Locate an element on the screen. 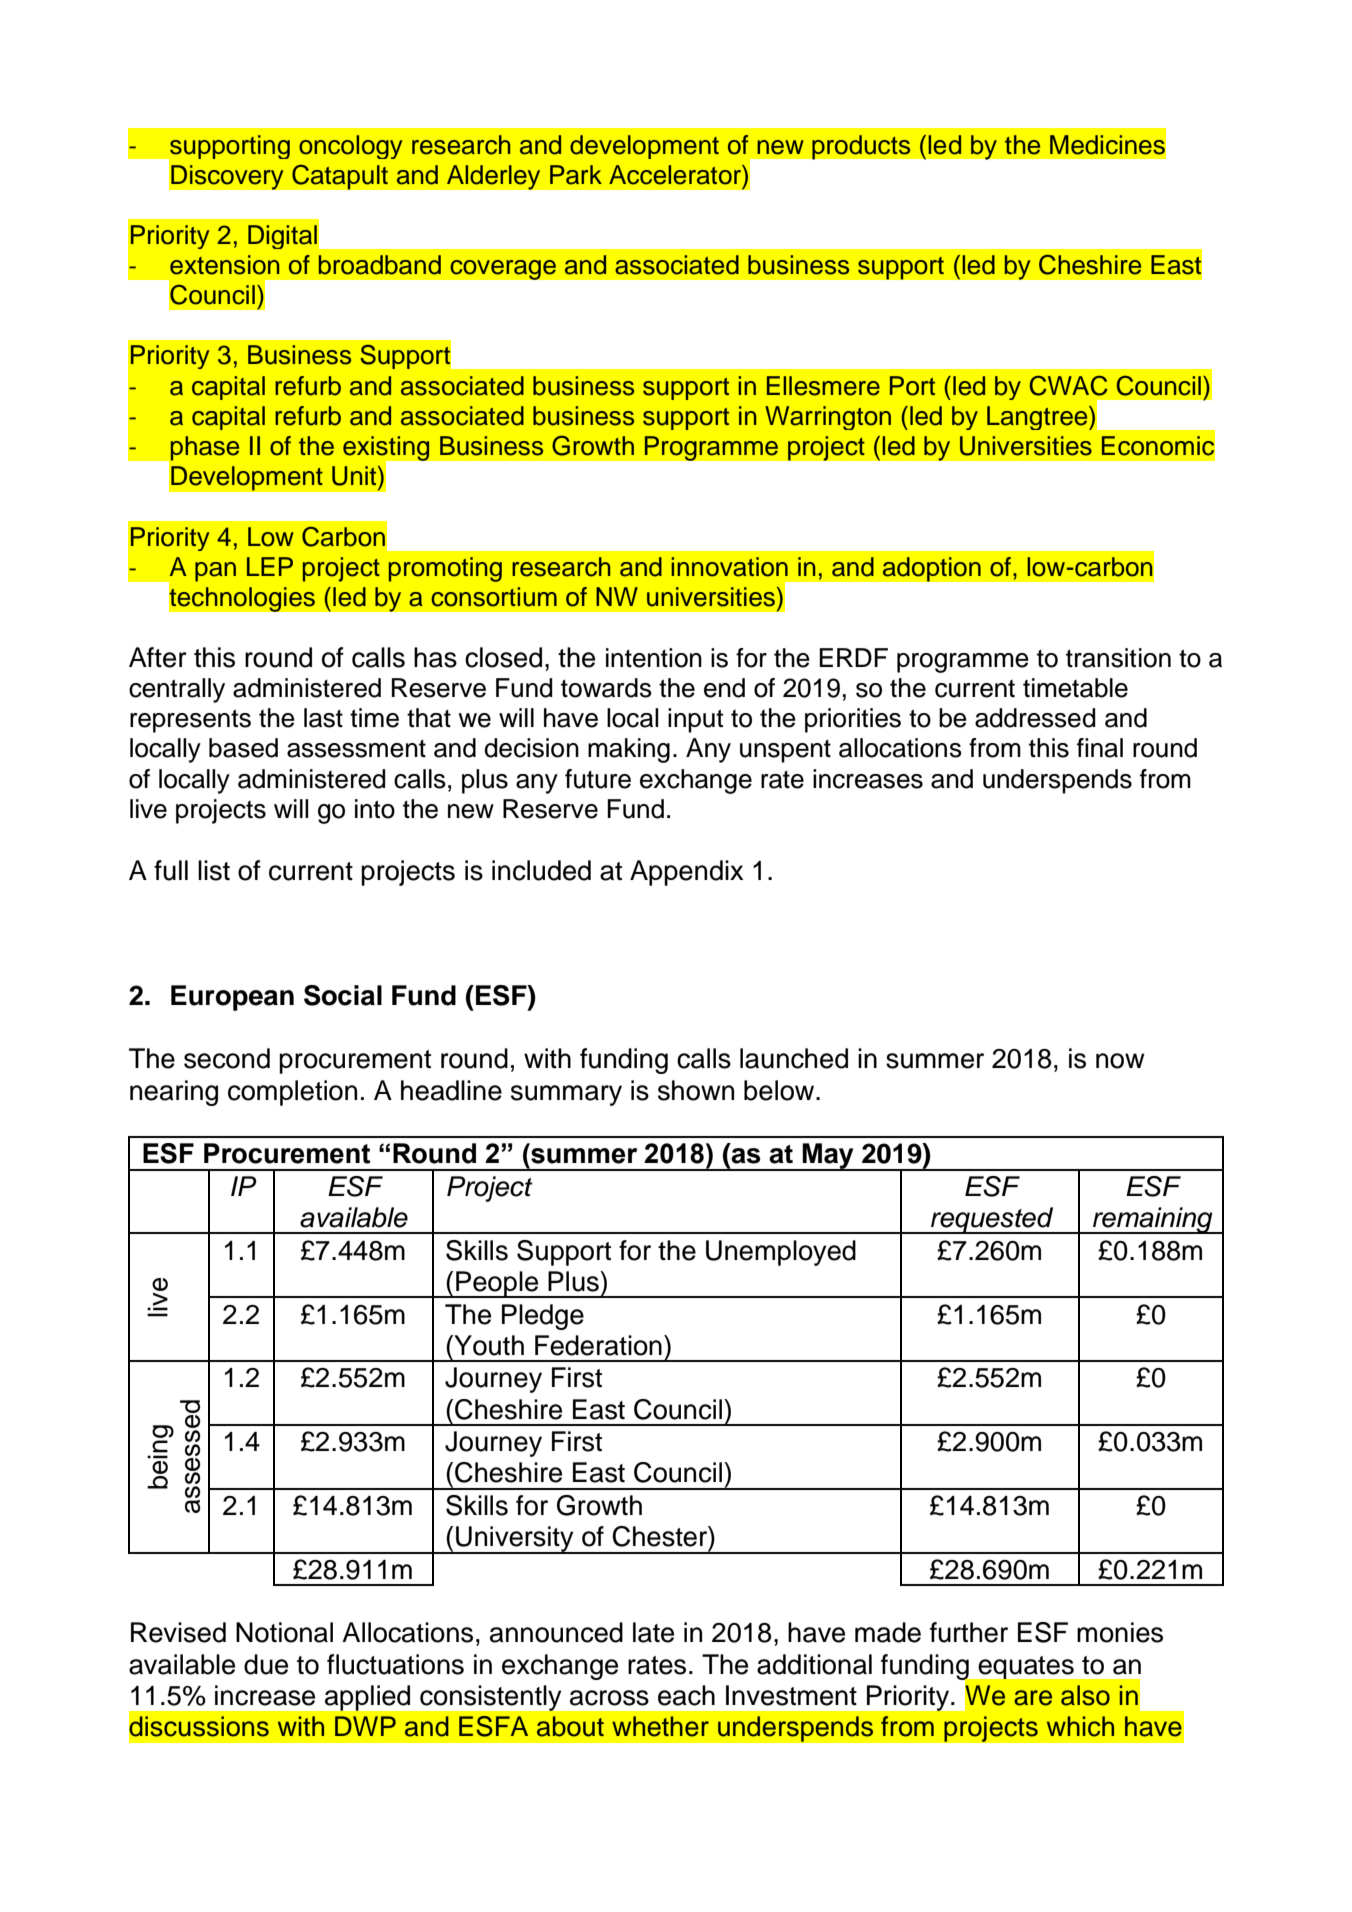  due is located at coordinates (266, 1664).
